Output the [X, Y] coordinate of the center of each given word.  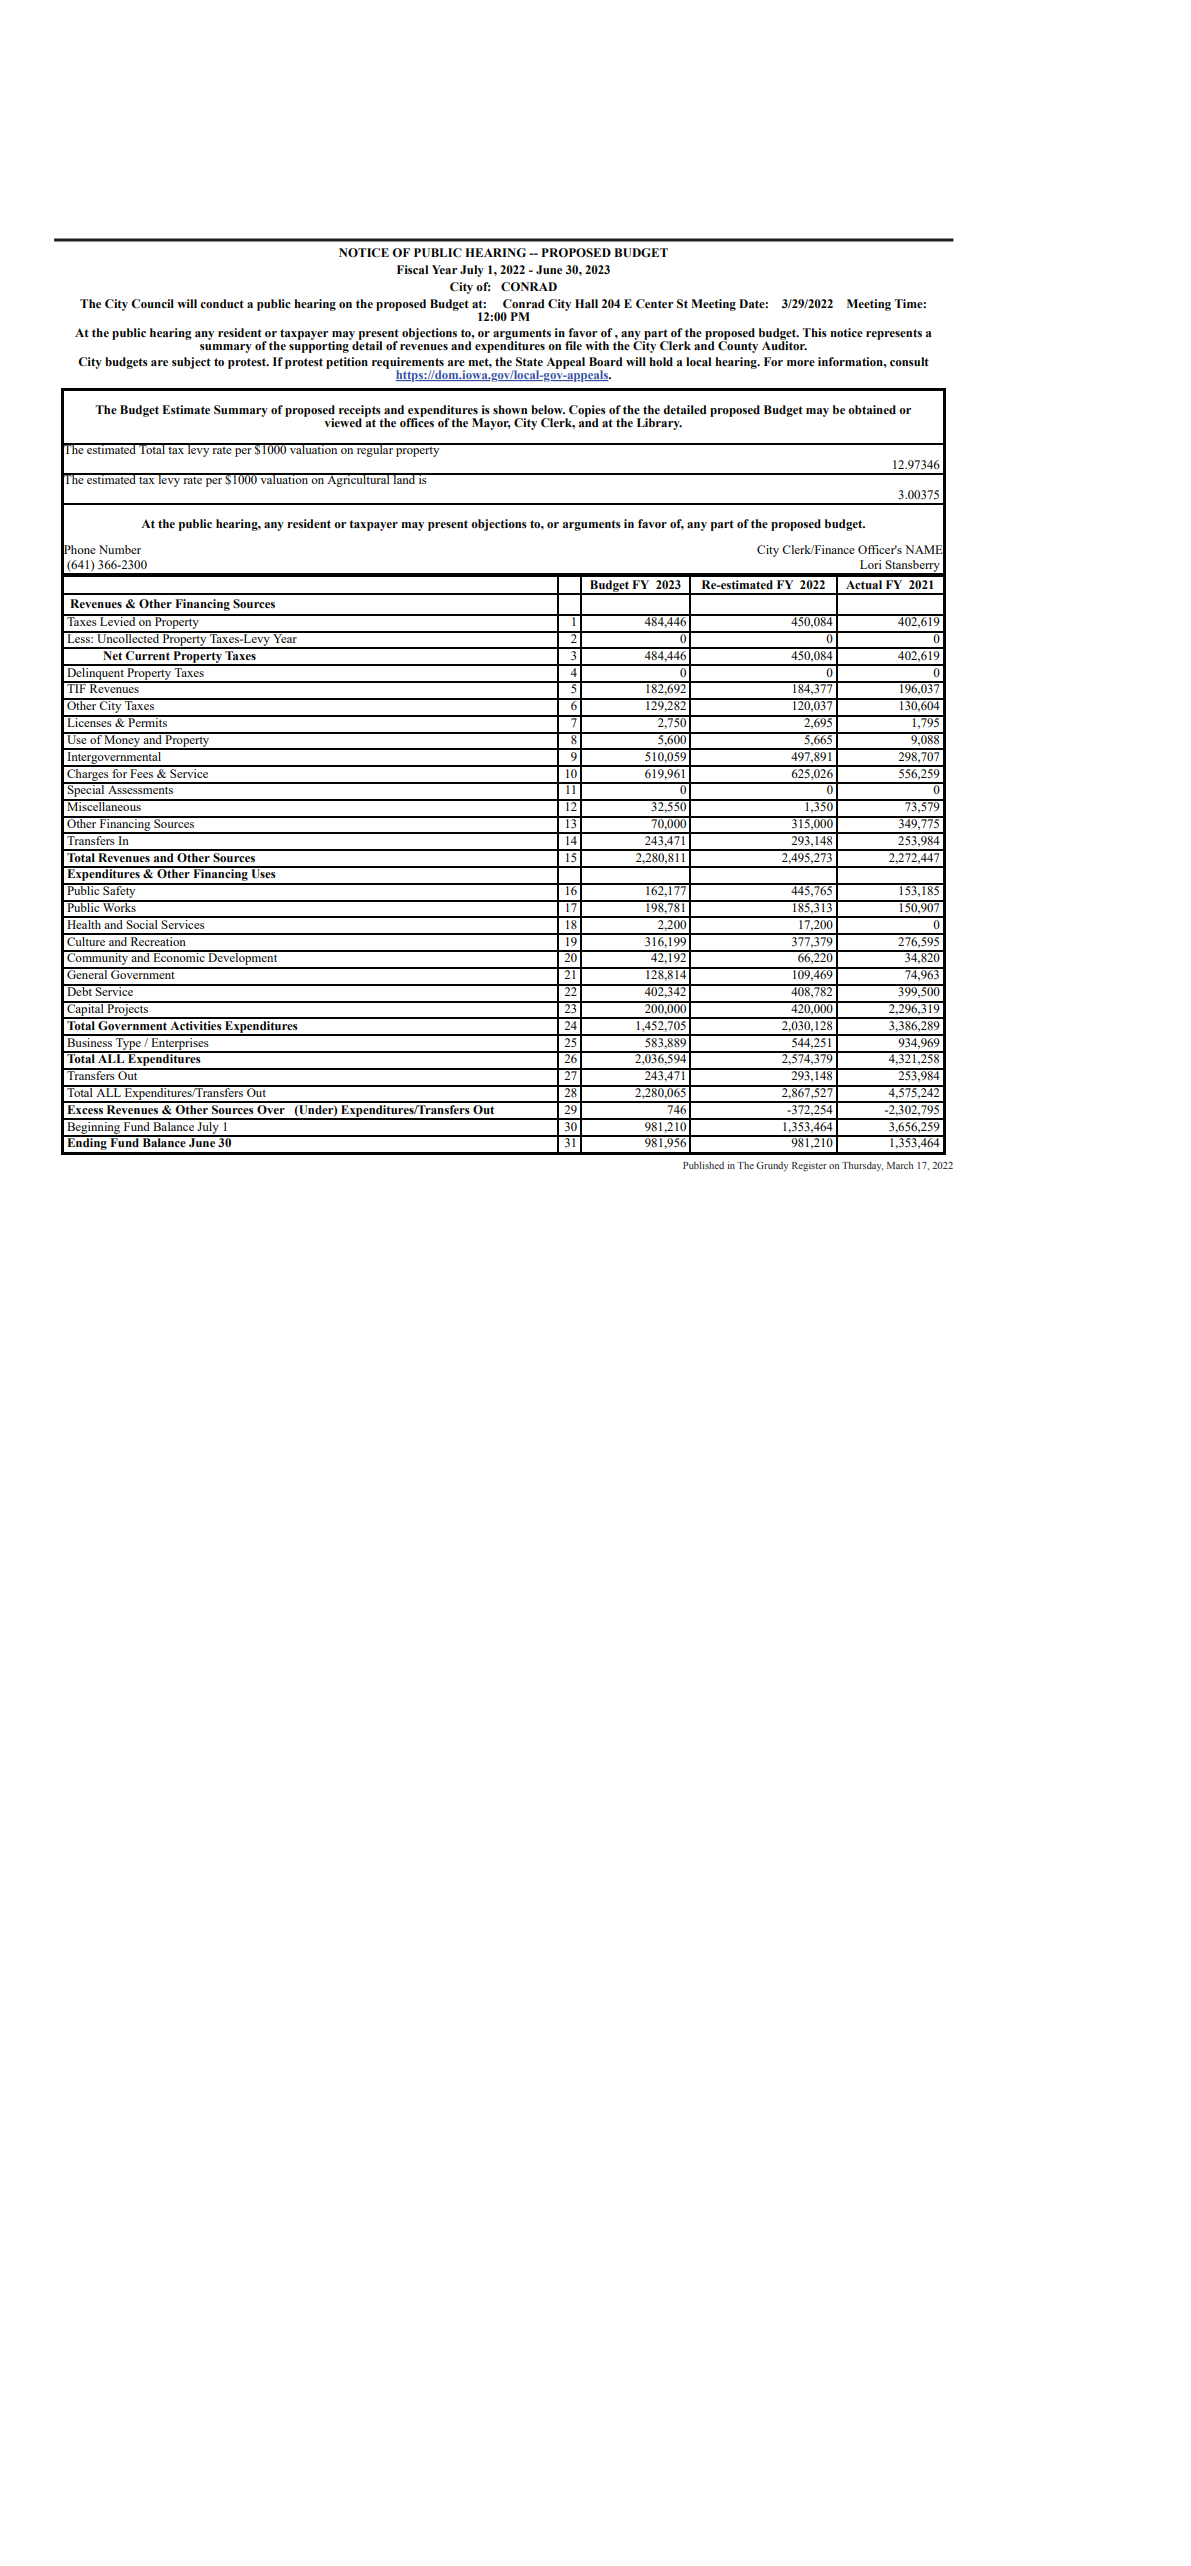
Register [809, 1166]
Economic [179, 956]
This [814, 332]
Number [120, 549]
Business [90, 1041]
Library [659, 424]
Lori [871, 564]
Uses [263, 873]
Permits [147, 721]
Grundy [772, 1166]
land [404, 478]
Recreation [158, 940]
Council [152, 304]
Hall [586, 303]
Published [703, 1165]
